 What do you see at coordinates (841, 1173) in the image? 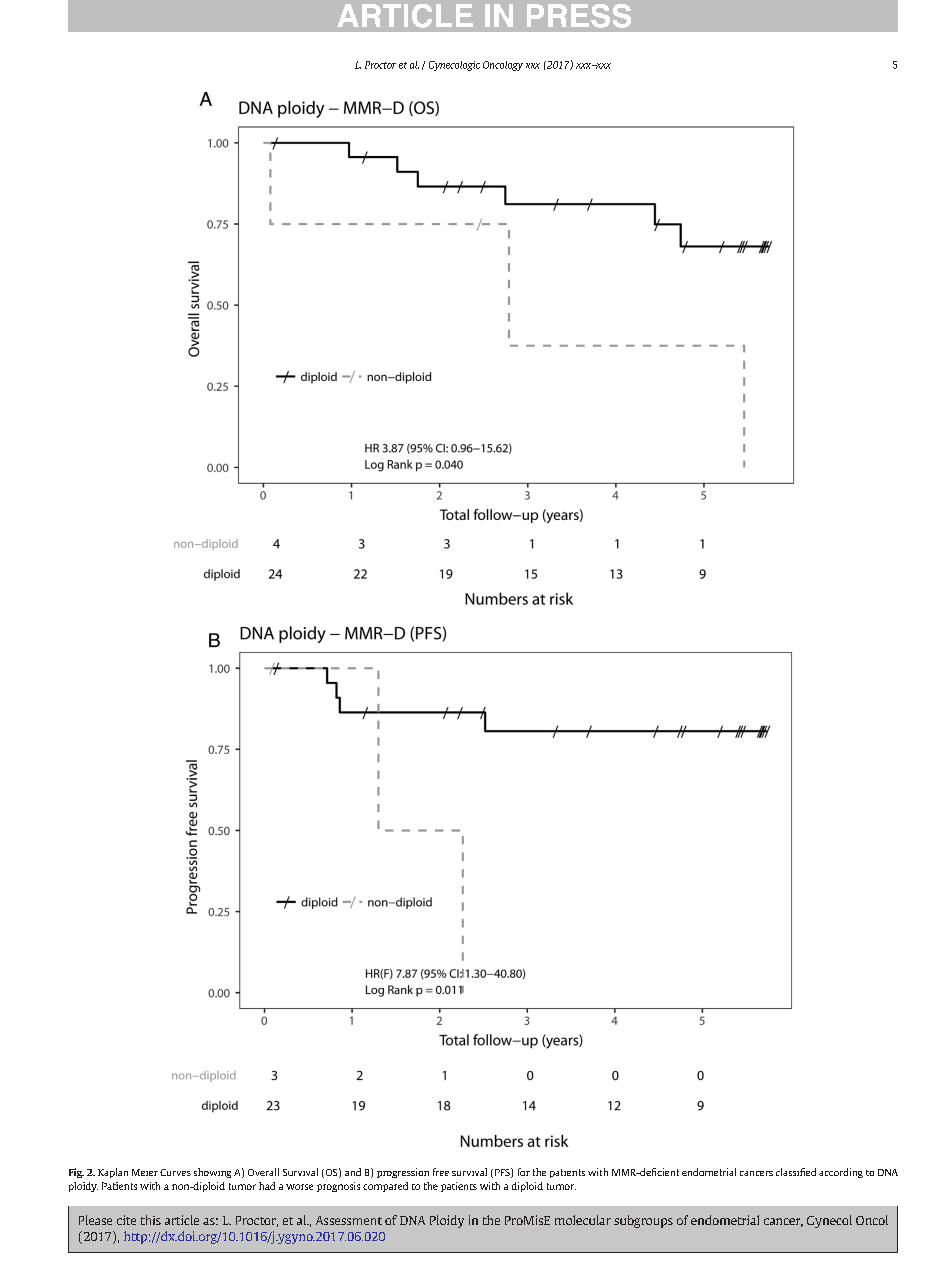
I see `according` at bounding box center [841, 1173].
